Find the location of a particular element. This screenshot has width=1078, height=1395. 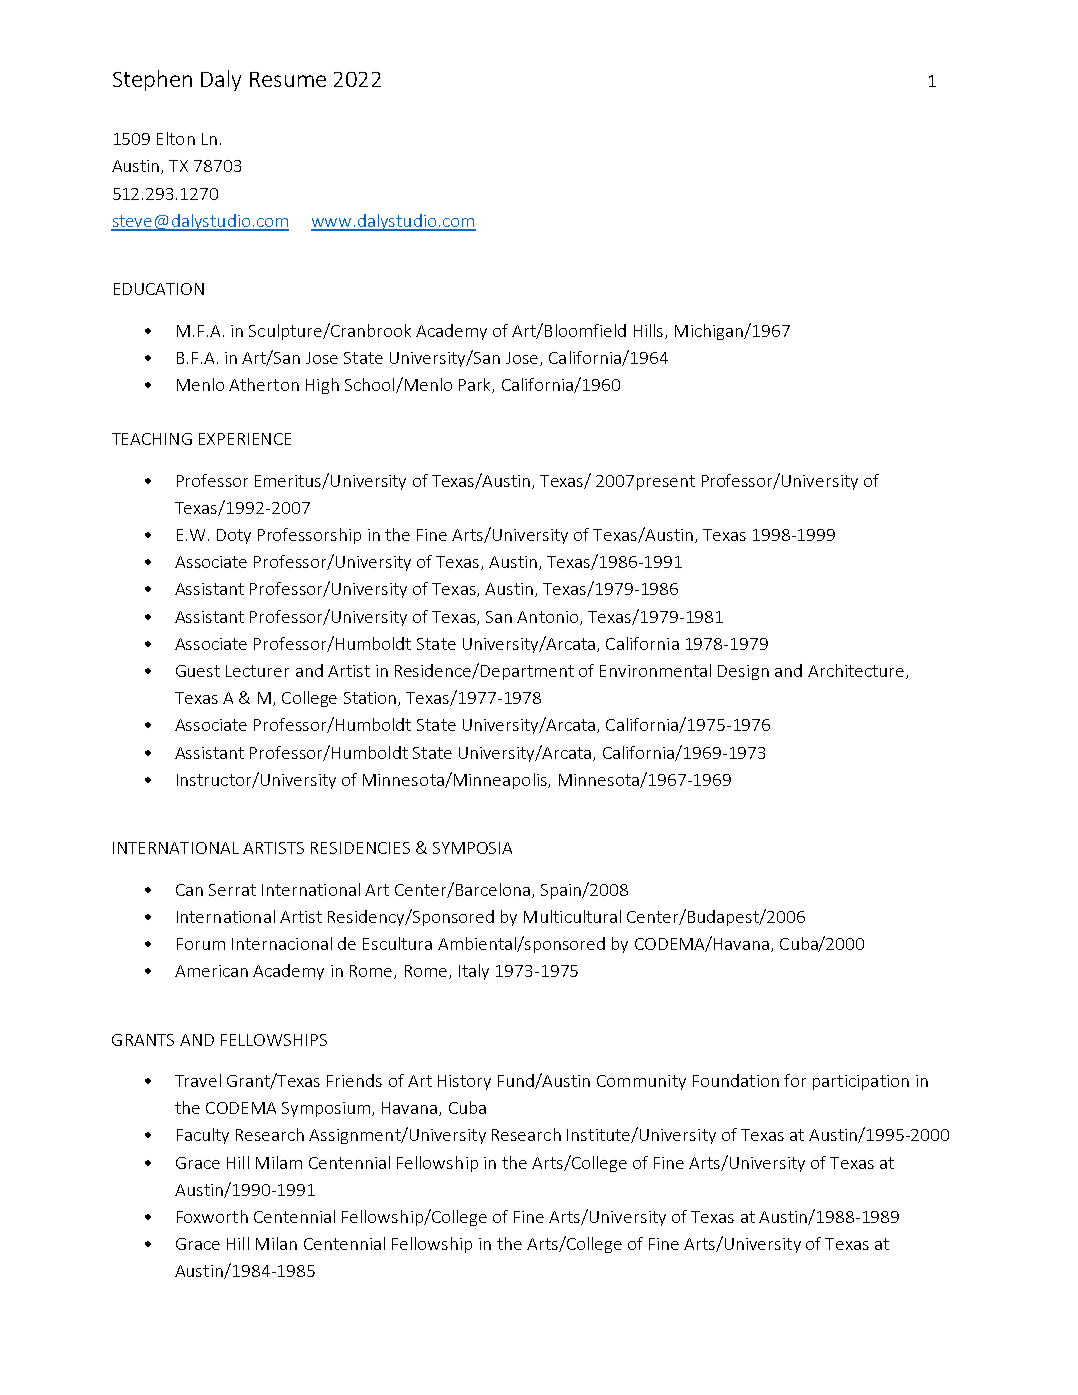

Lecturer is located at coordinates (257, 671).
